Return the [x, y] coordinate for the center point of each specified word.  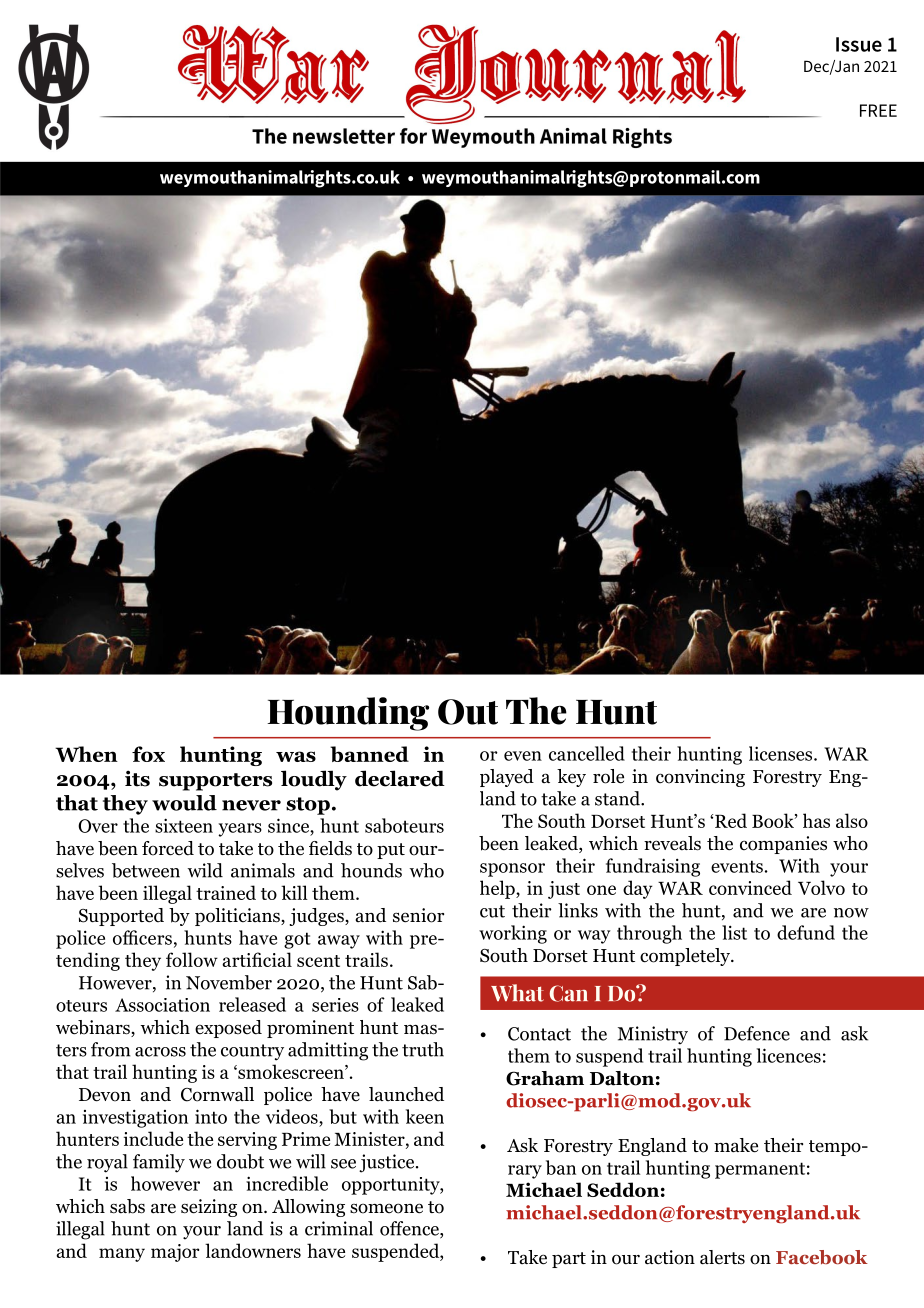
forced [168, 848]
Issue [859, 44]
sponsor [512, 870]
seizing [209, 1208]
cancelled [587, 753]
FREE [878, 110]
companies [783, 845]
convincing [700, 778]
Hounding [348, 714]
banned [369, 754]
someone [386, 1208]
